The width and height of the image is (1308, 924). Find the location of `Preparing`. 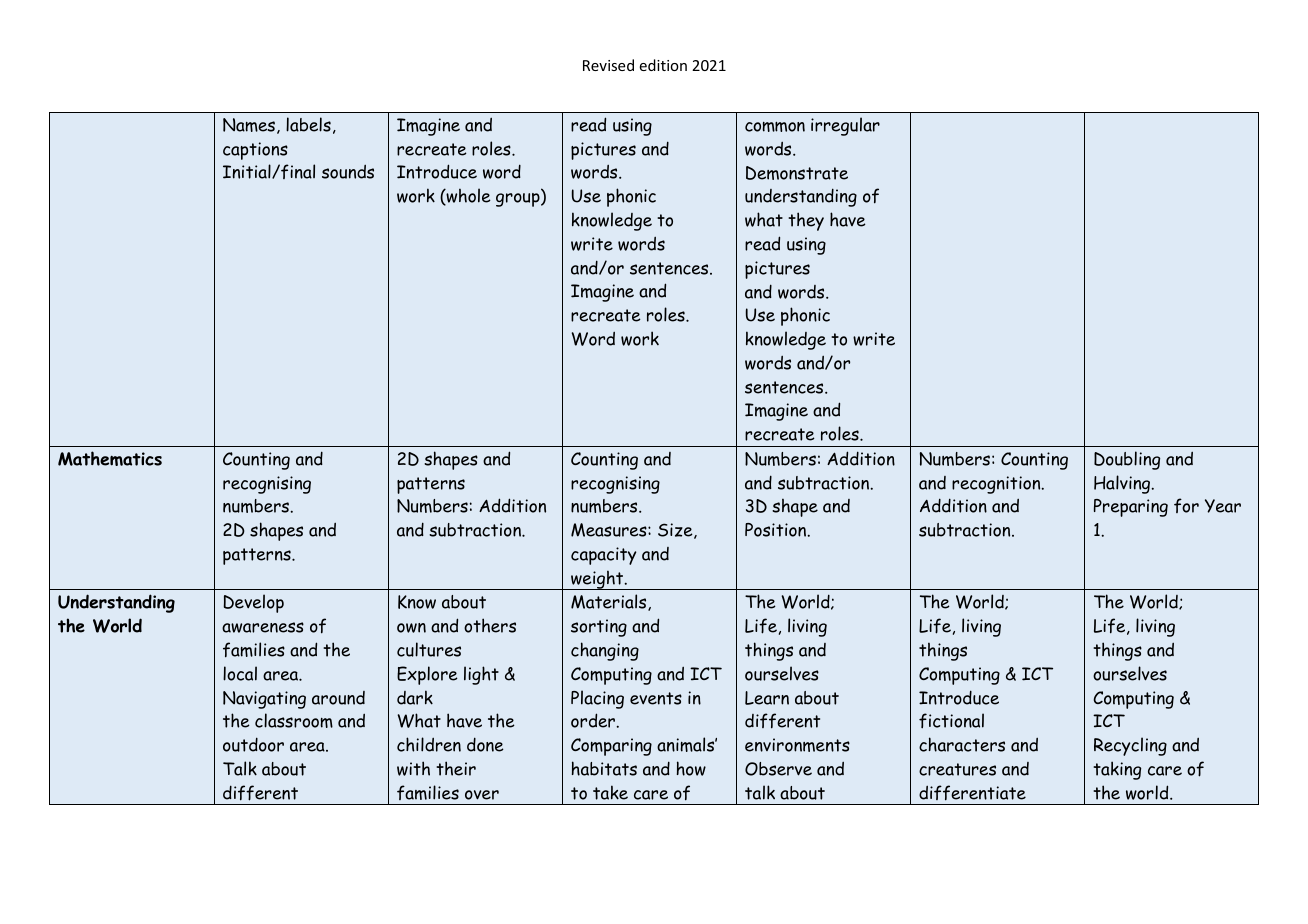

Preparing is located at coordinates (1131, 508).
